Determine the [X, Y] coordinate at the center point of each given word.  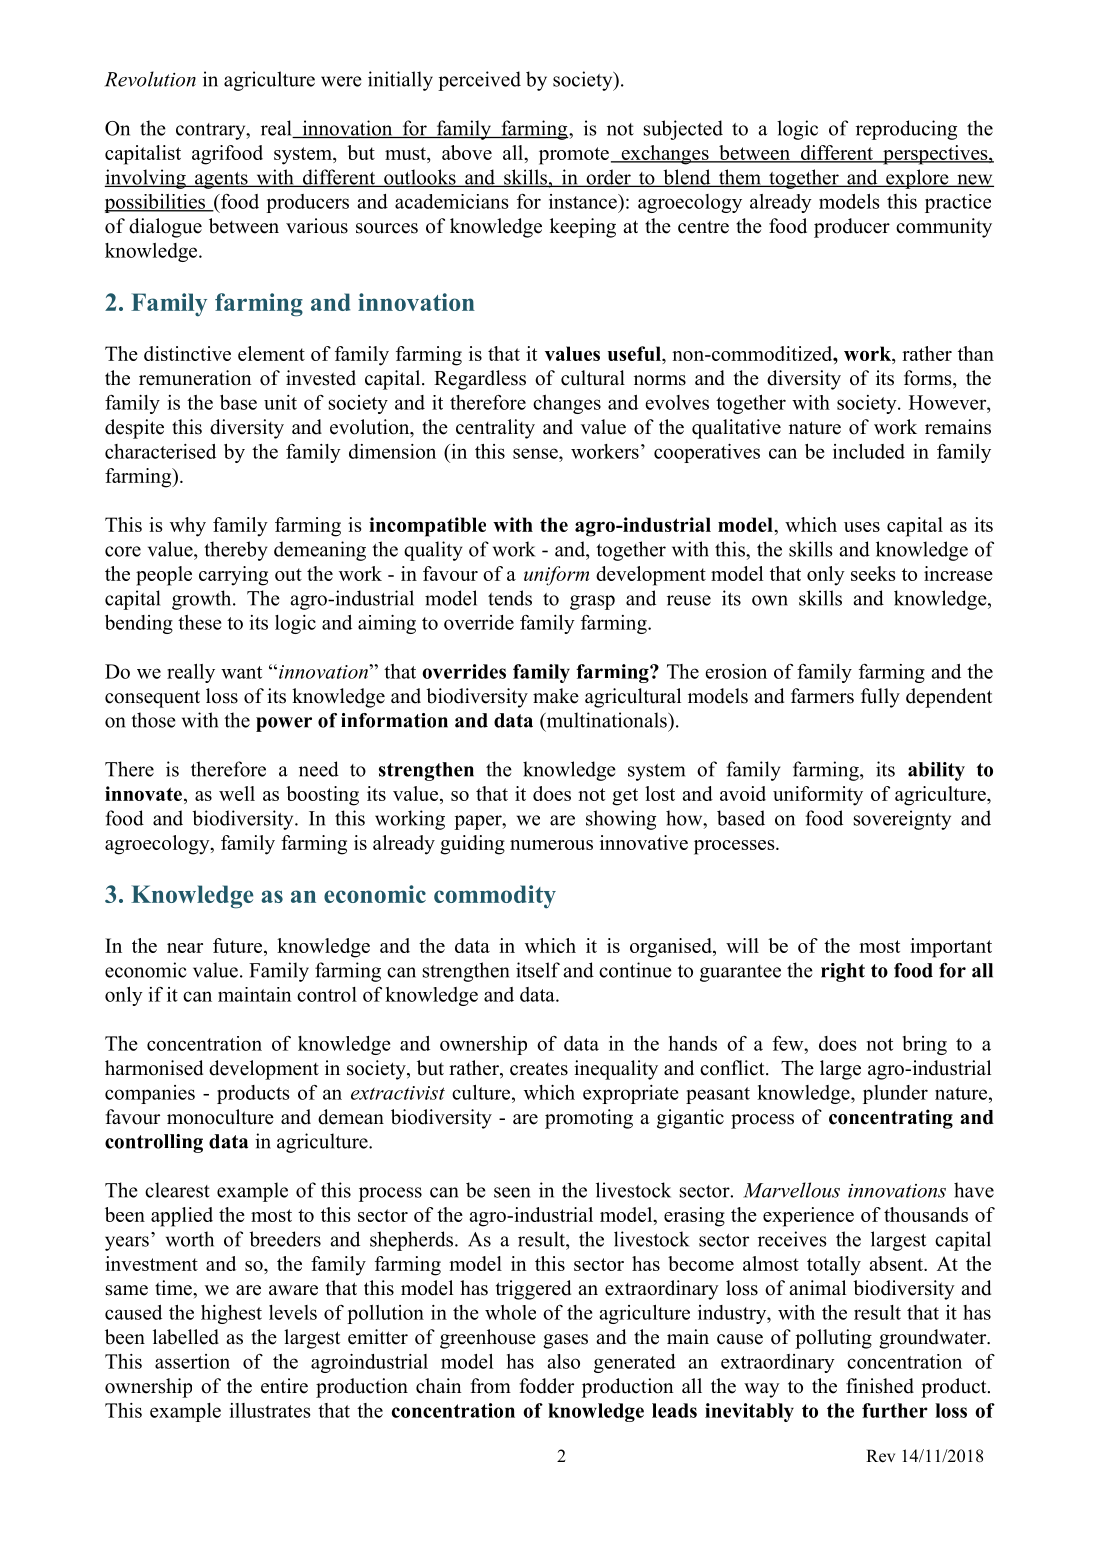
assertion [192, 1361]
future [239, 945]
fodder [546, 1386]
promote [574, 156]
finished [880, 1386]
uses [862, 527]
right [843, 972]
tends [510, 598]
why [188, 527]
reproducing [906, 130]
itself [538, 970]
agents [221, 180]
